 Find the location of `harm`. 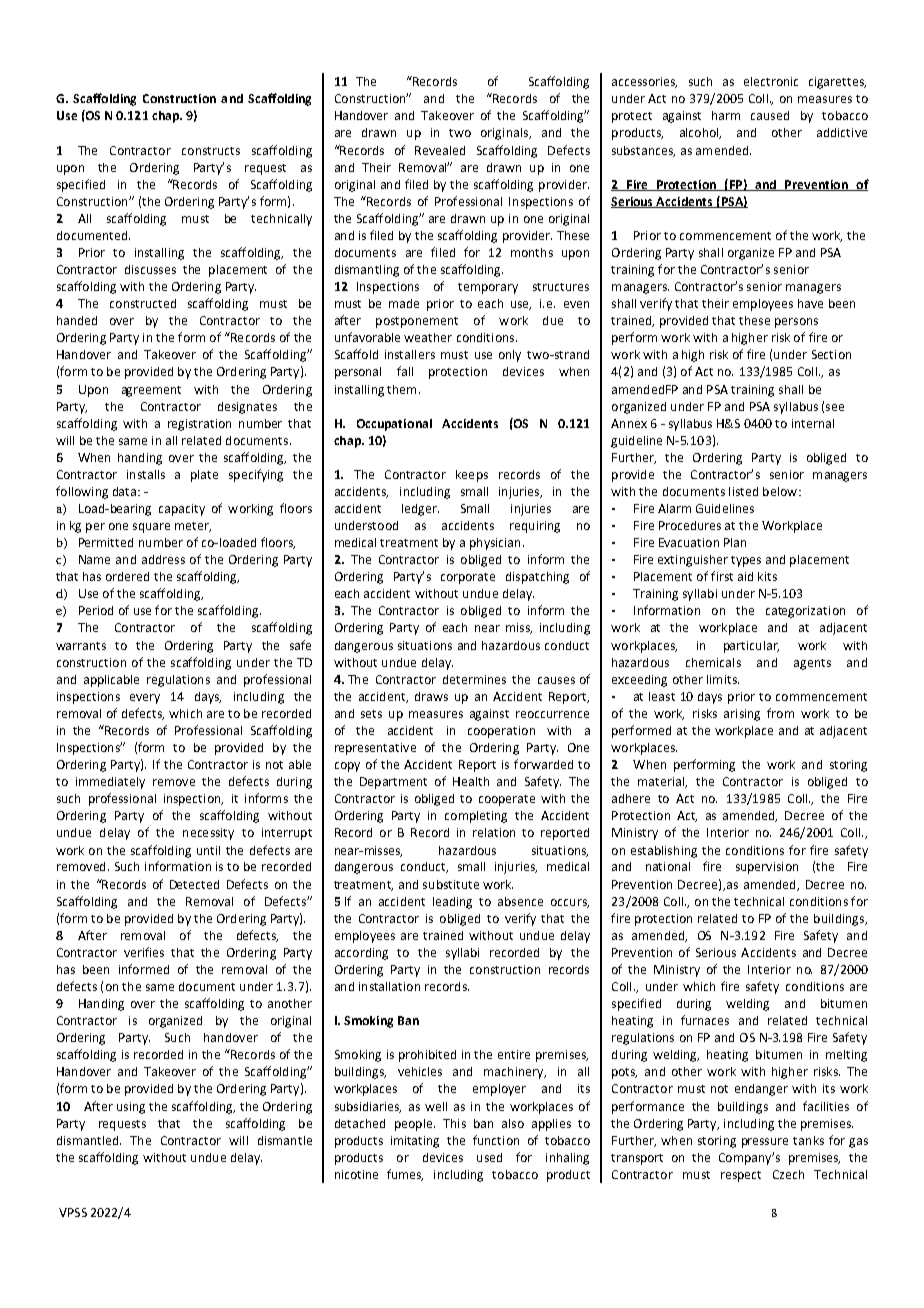

harm is located at coordinates (726, 115).
